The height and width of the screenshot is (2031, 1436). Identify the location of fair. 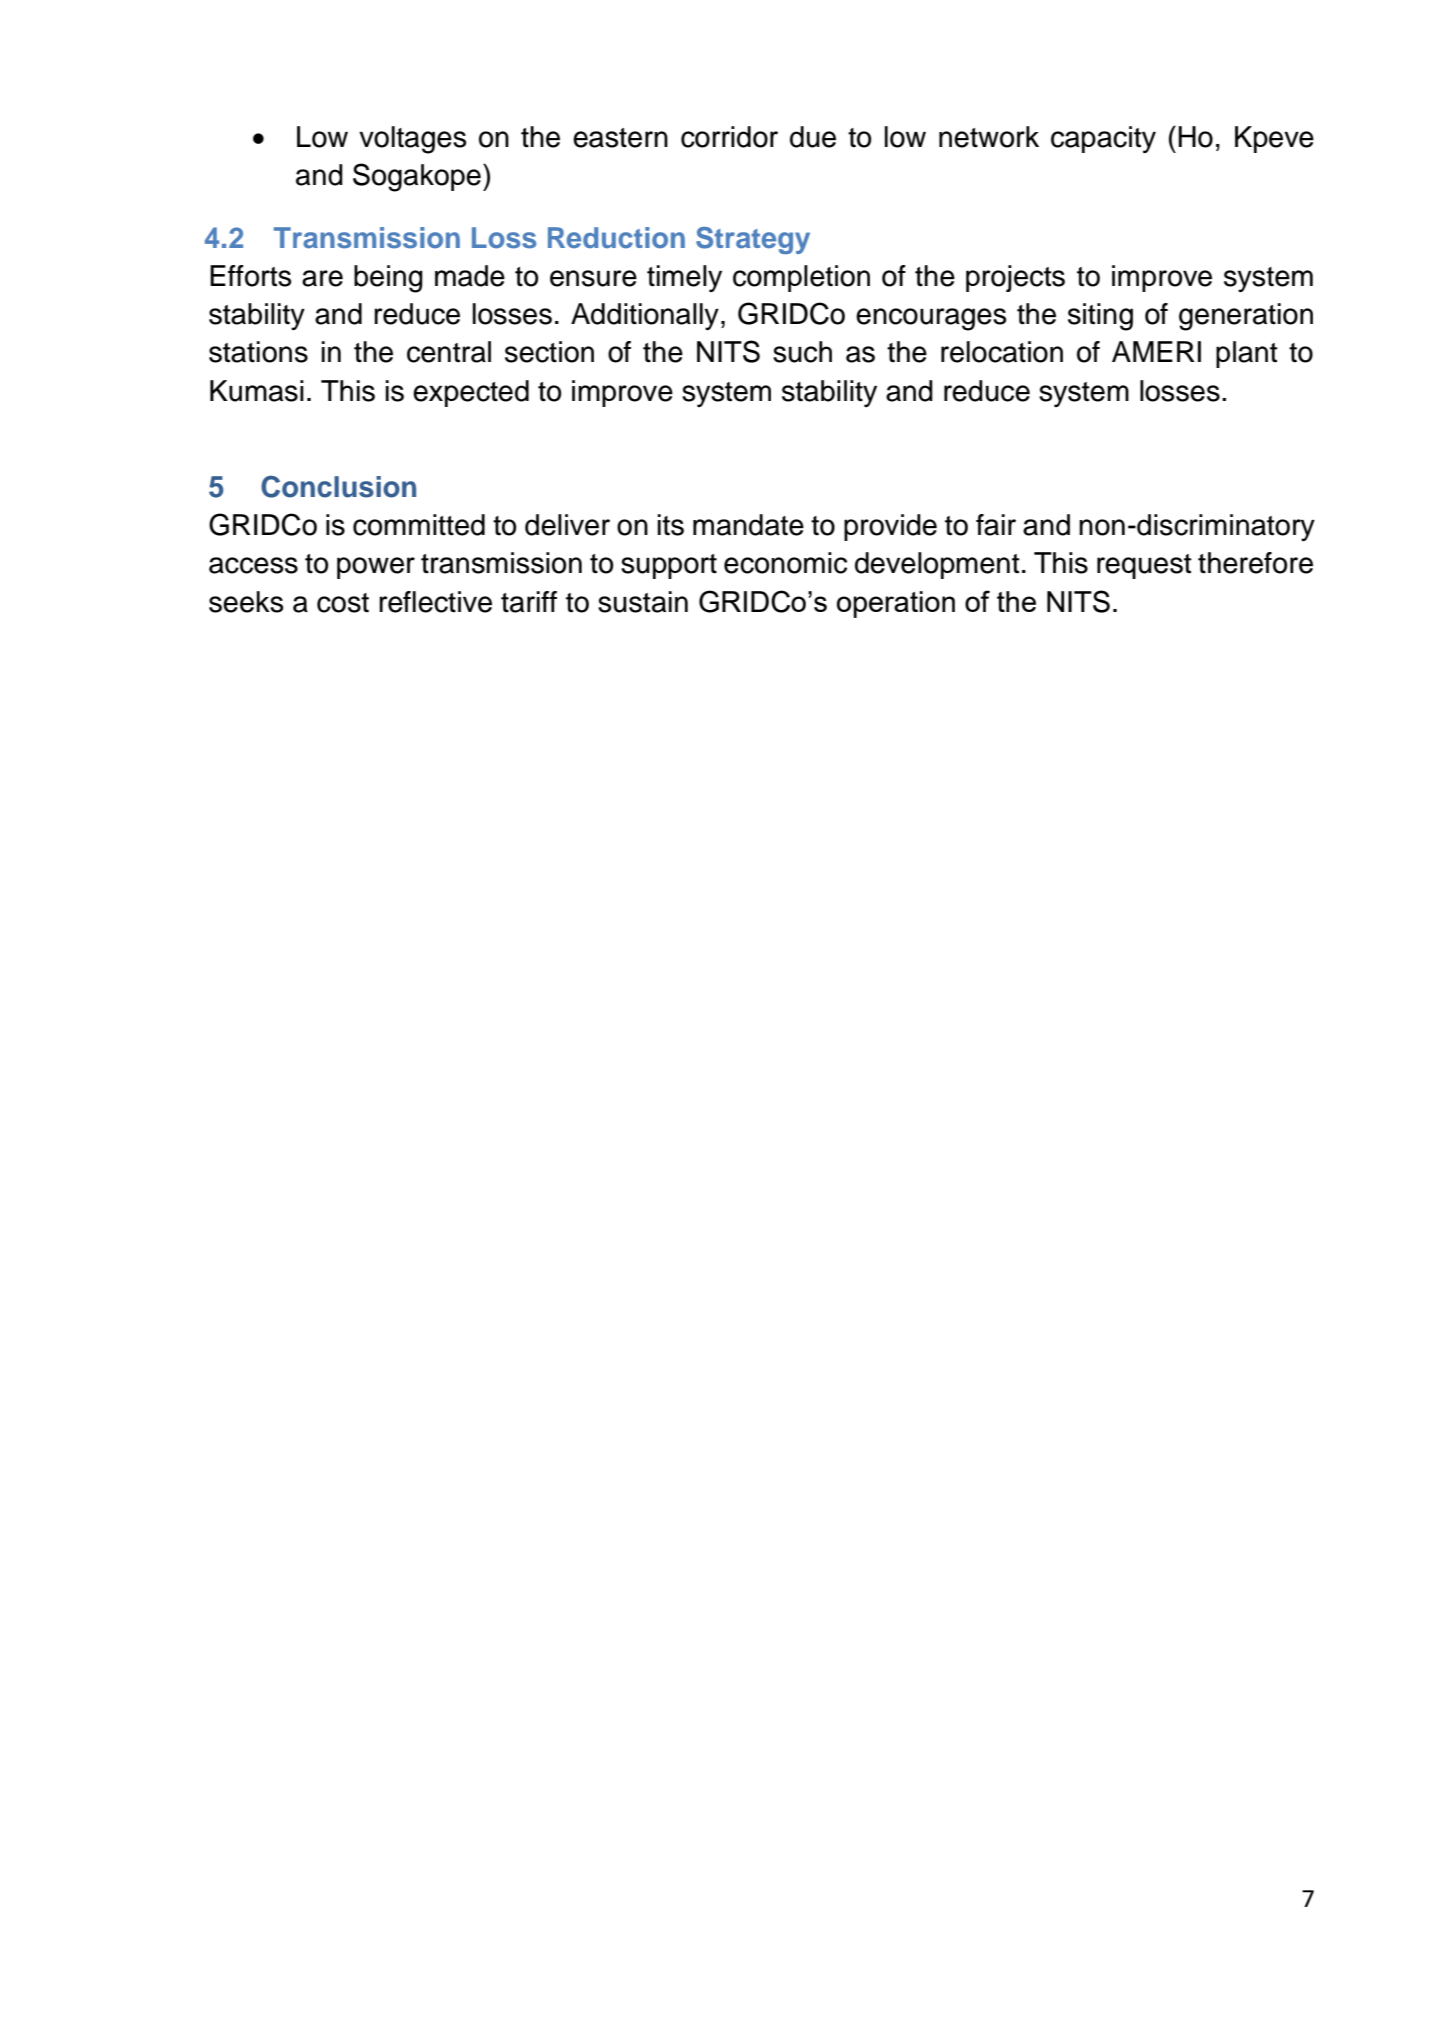
(996, 525).
